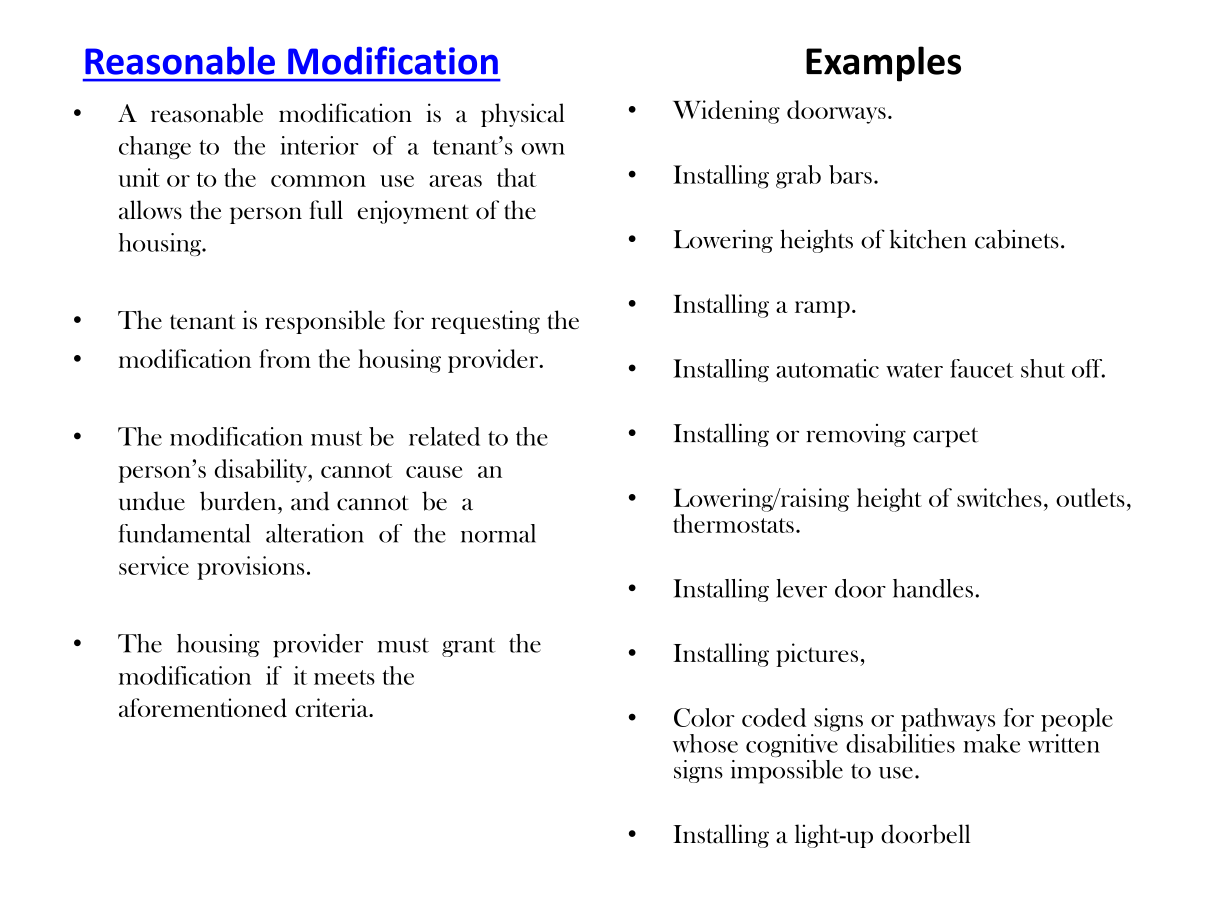  Describe the element at coordinates (250, 568) in the document. I see `provisions` at that location.
